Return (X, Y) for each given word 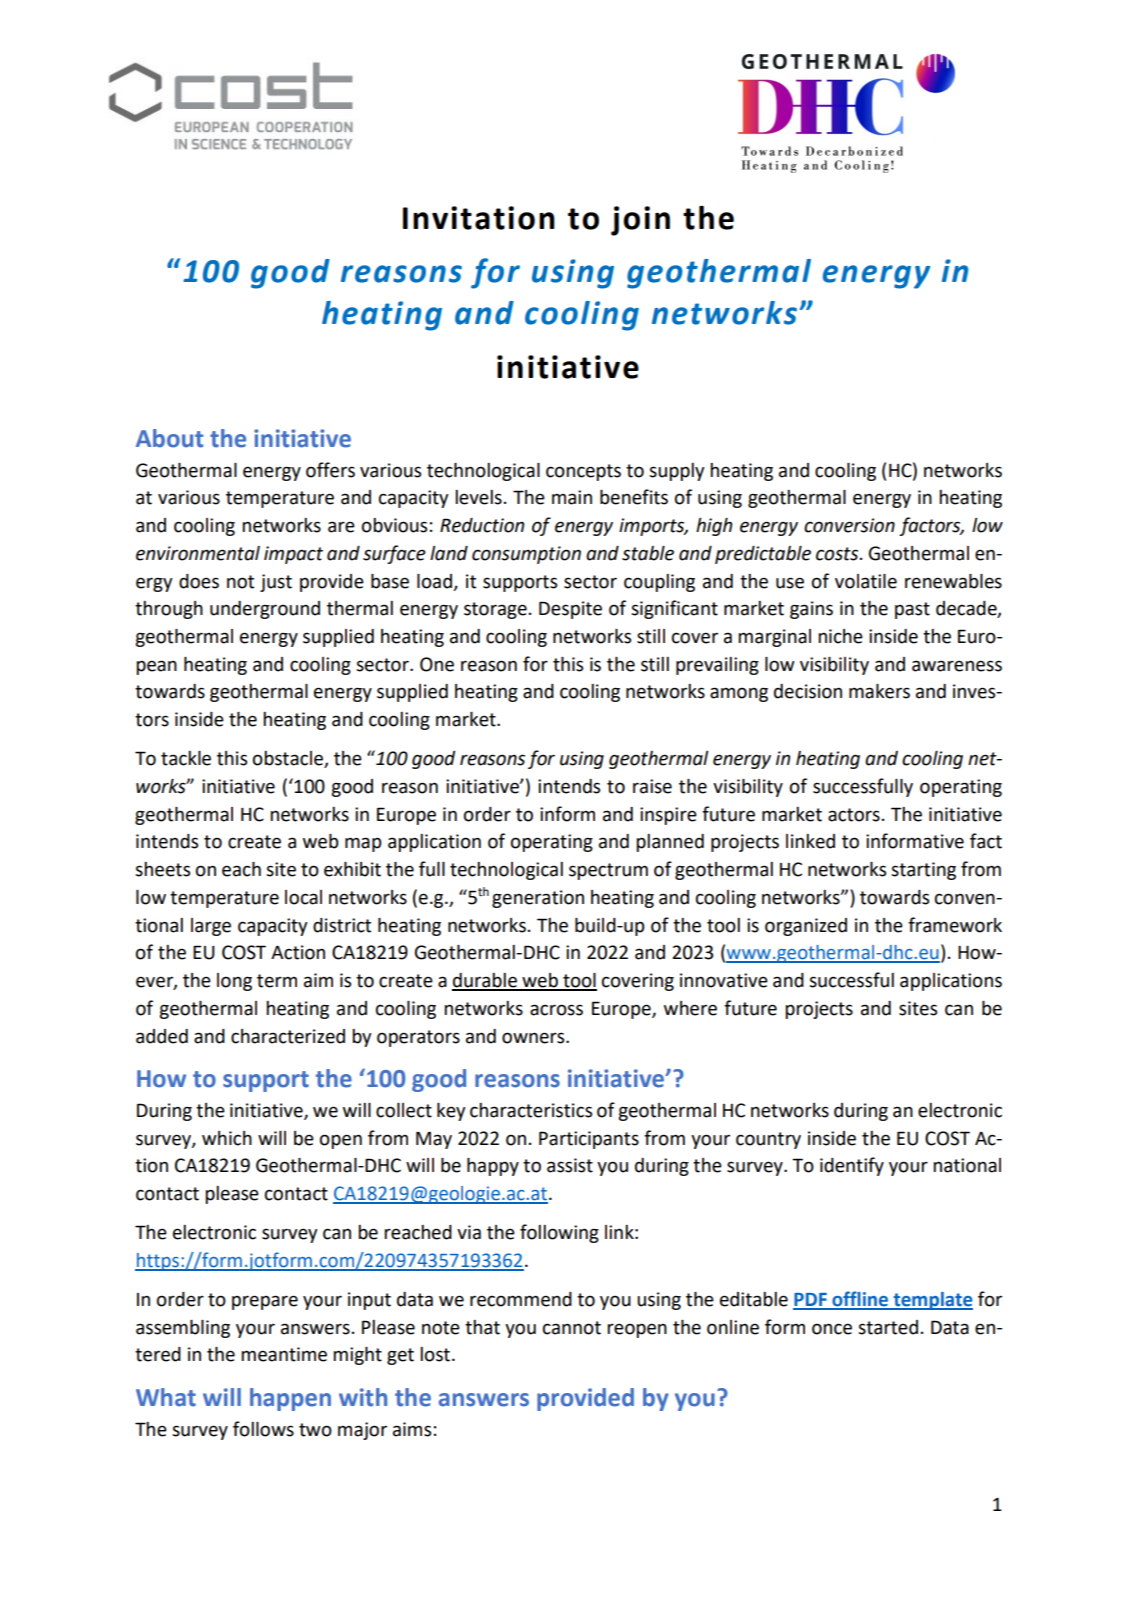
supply (677, 472)
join (640, 221)
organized (806, 927)
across (556, 1010)
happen (290, 1399)
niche (840, 636)
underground (265, 610)
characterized (288, 1036)
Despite (570, 610)
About (170, 438)
